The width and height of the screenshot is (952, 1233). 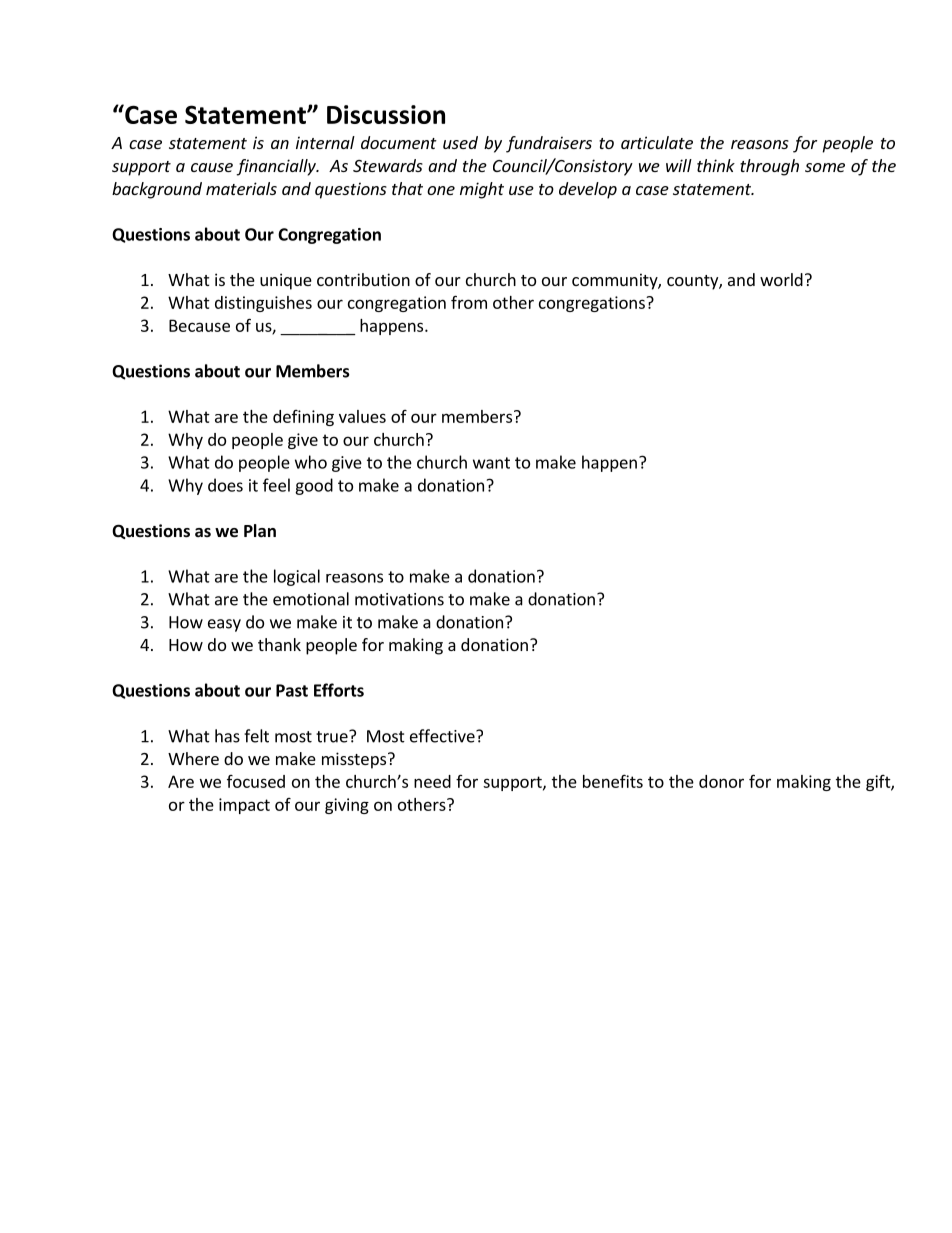 I want to click on financially, so click(x=277, y=167).
